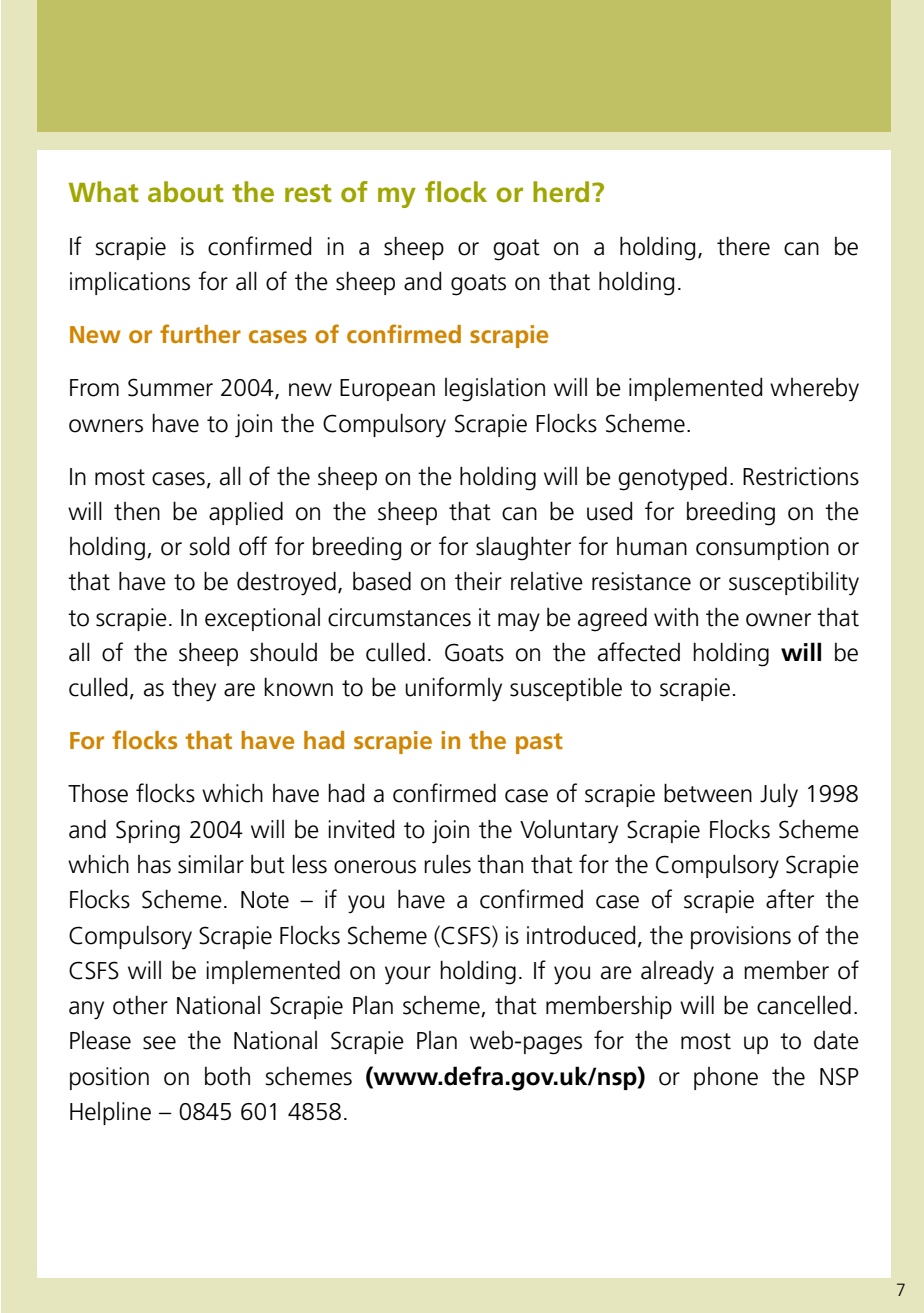  Describe the element at coordinates (186, 192) in the image. I see `about` at that location.
